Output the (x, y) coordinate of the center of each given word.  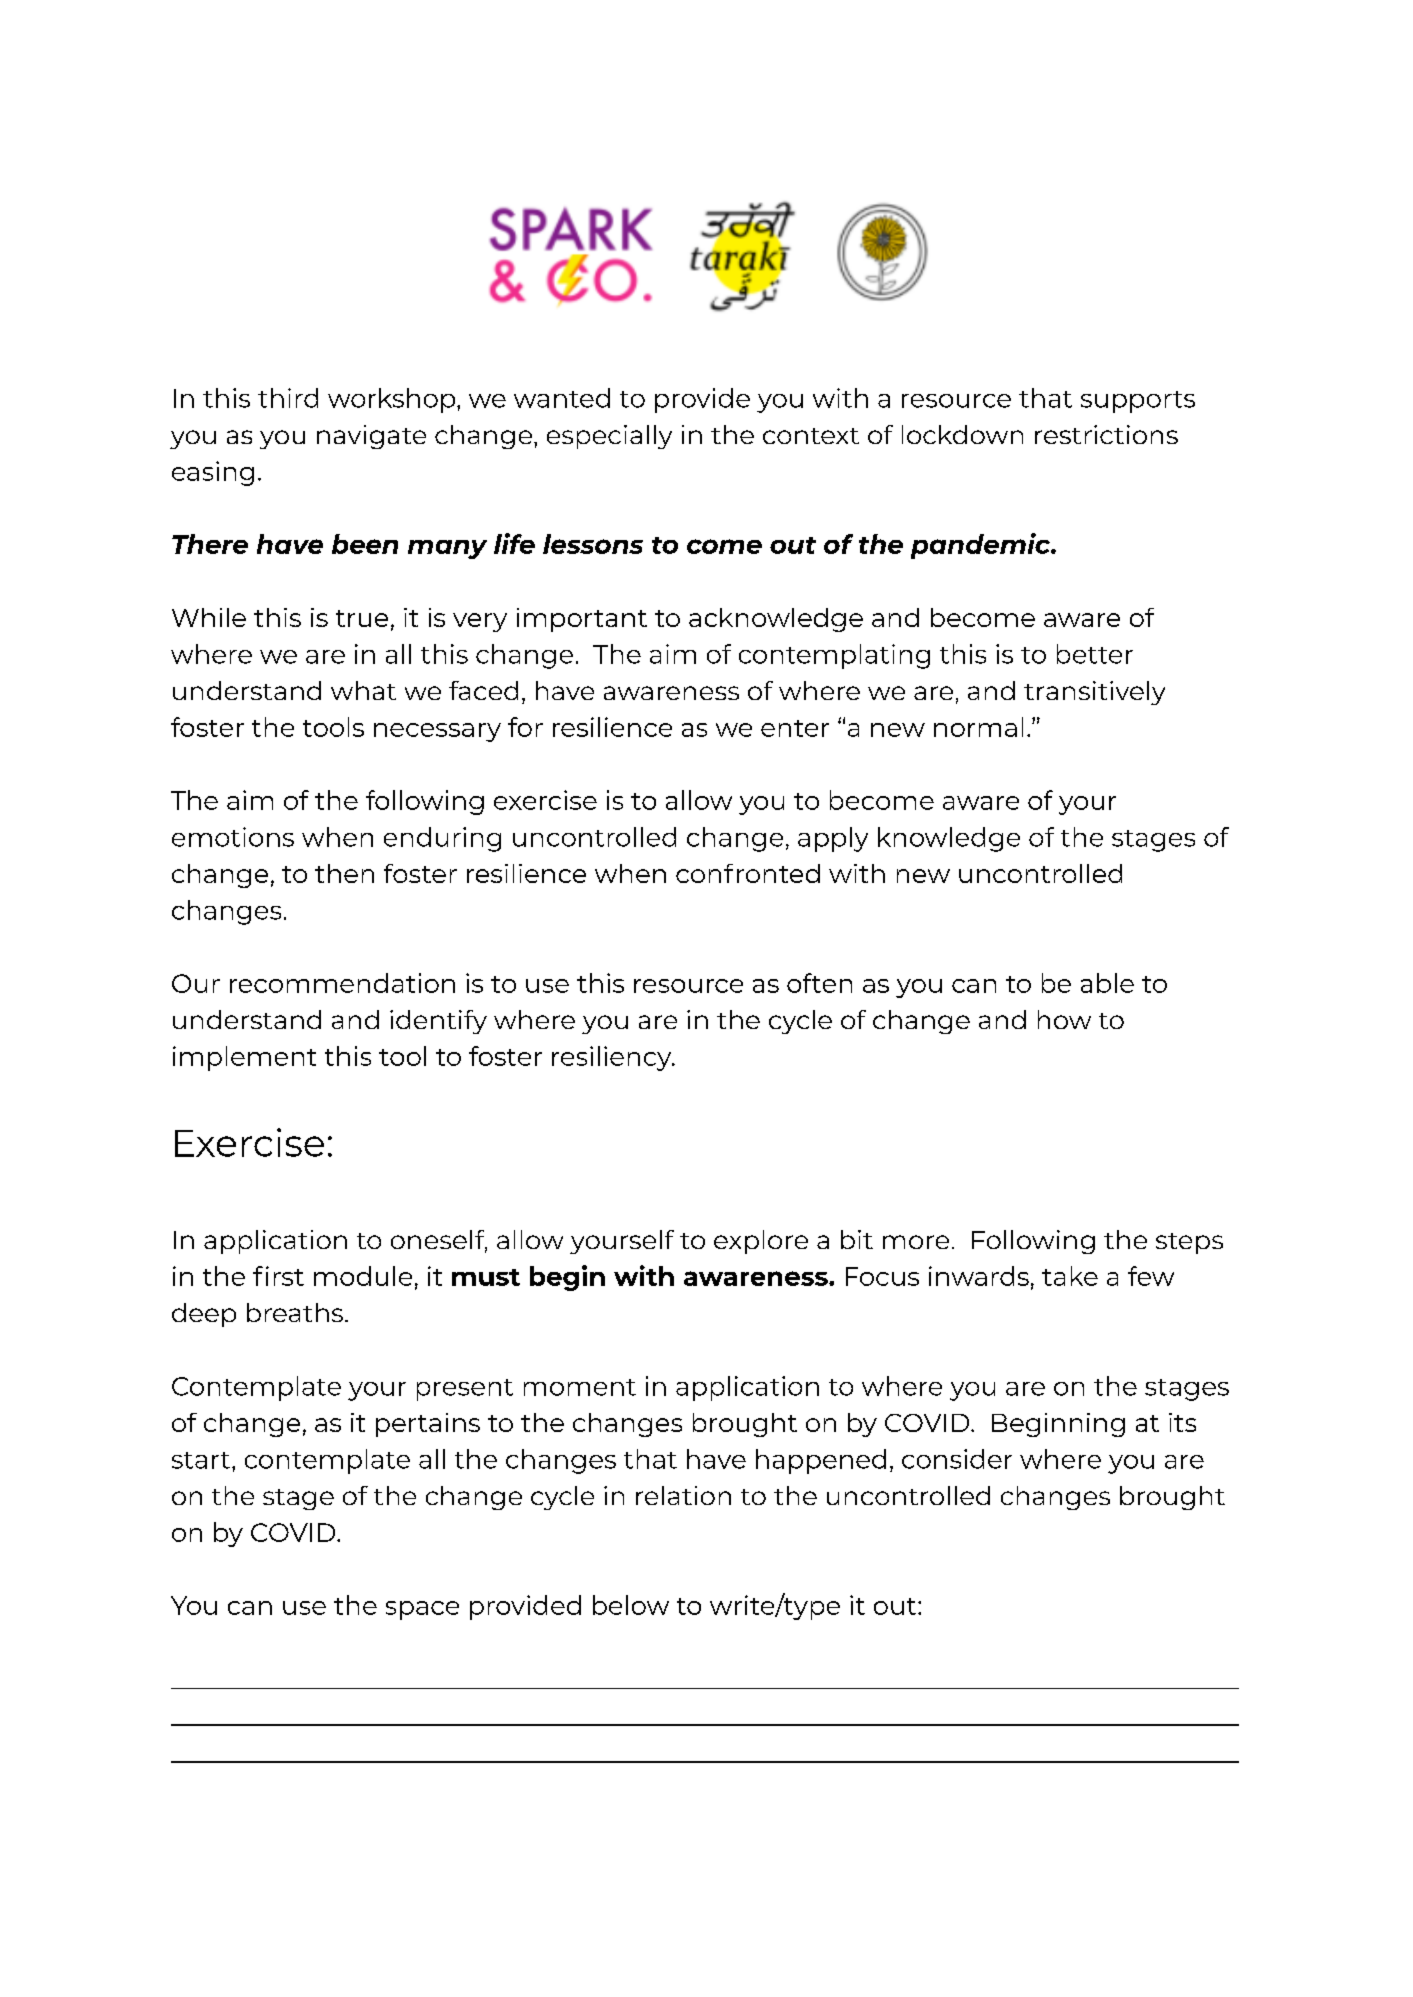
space (422, 1610)
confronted (748, 873)
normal (978, 727)
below (631, 1605)
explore (761, 1242)
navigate (371, 437)
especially (609, 437)
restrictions (1106, 434)
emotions (233, 837)
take (1070, 1276)
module (363, 1276)
